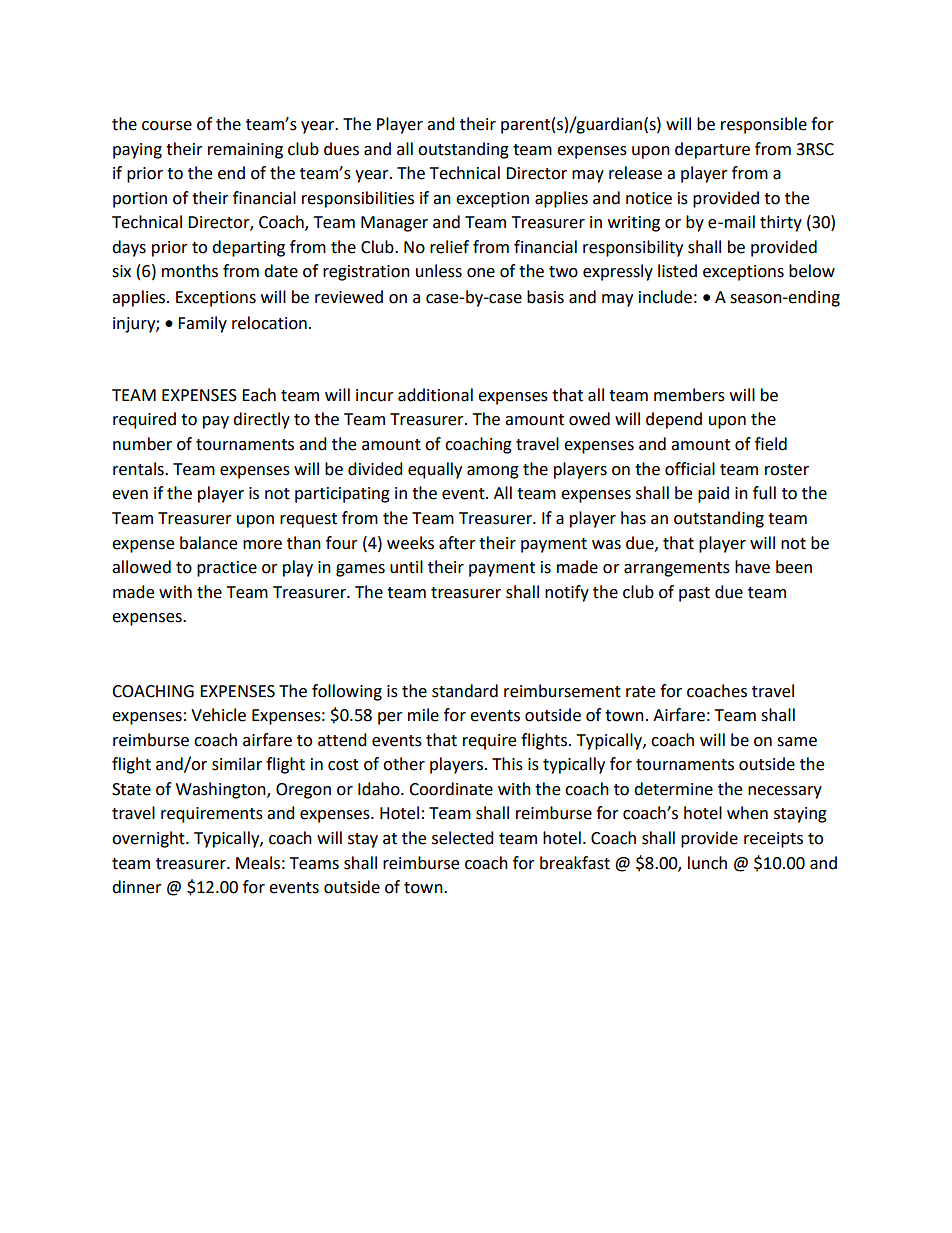 The image size is (952, 1233). I want to click on balance, so click(208, 543).
